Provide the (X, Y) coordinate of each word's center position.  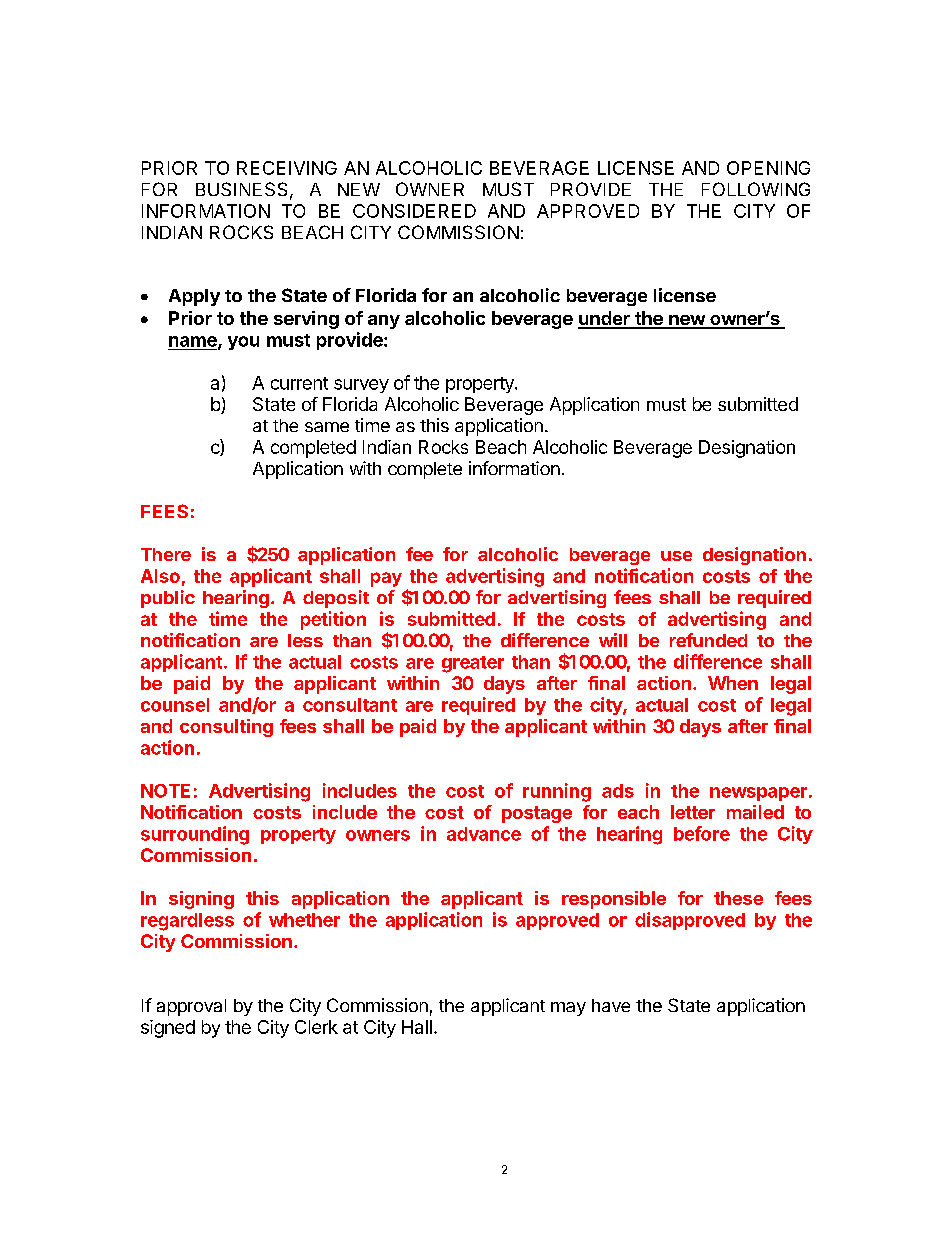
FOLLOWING (756, 189)
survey (361, 386)
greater (473, 664)
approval (191, 1007)
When (733, 683)
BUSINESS (241, 189)
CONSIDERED (414, 211)
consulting (226, 728)
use (676, 556)
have (611, 1005)
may (568, 1009)
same (327, 427)
